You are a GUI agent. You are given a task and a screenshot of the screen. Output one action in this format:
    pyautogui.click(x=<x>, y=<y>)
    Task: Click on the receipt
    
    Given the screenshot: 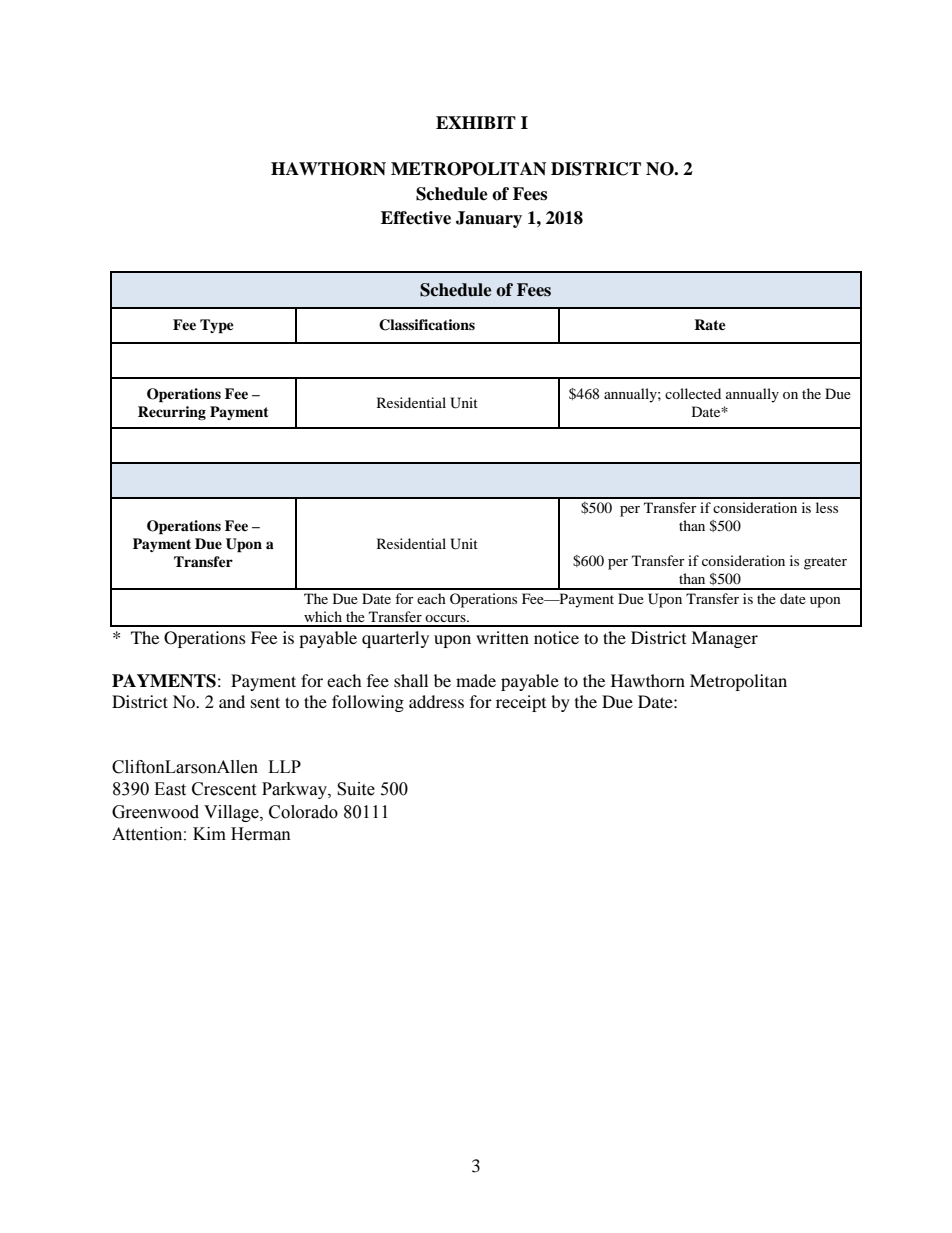 What is the action you would take?
    pyautogui.click(x=521, y=703)
